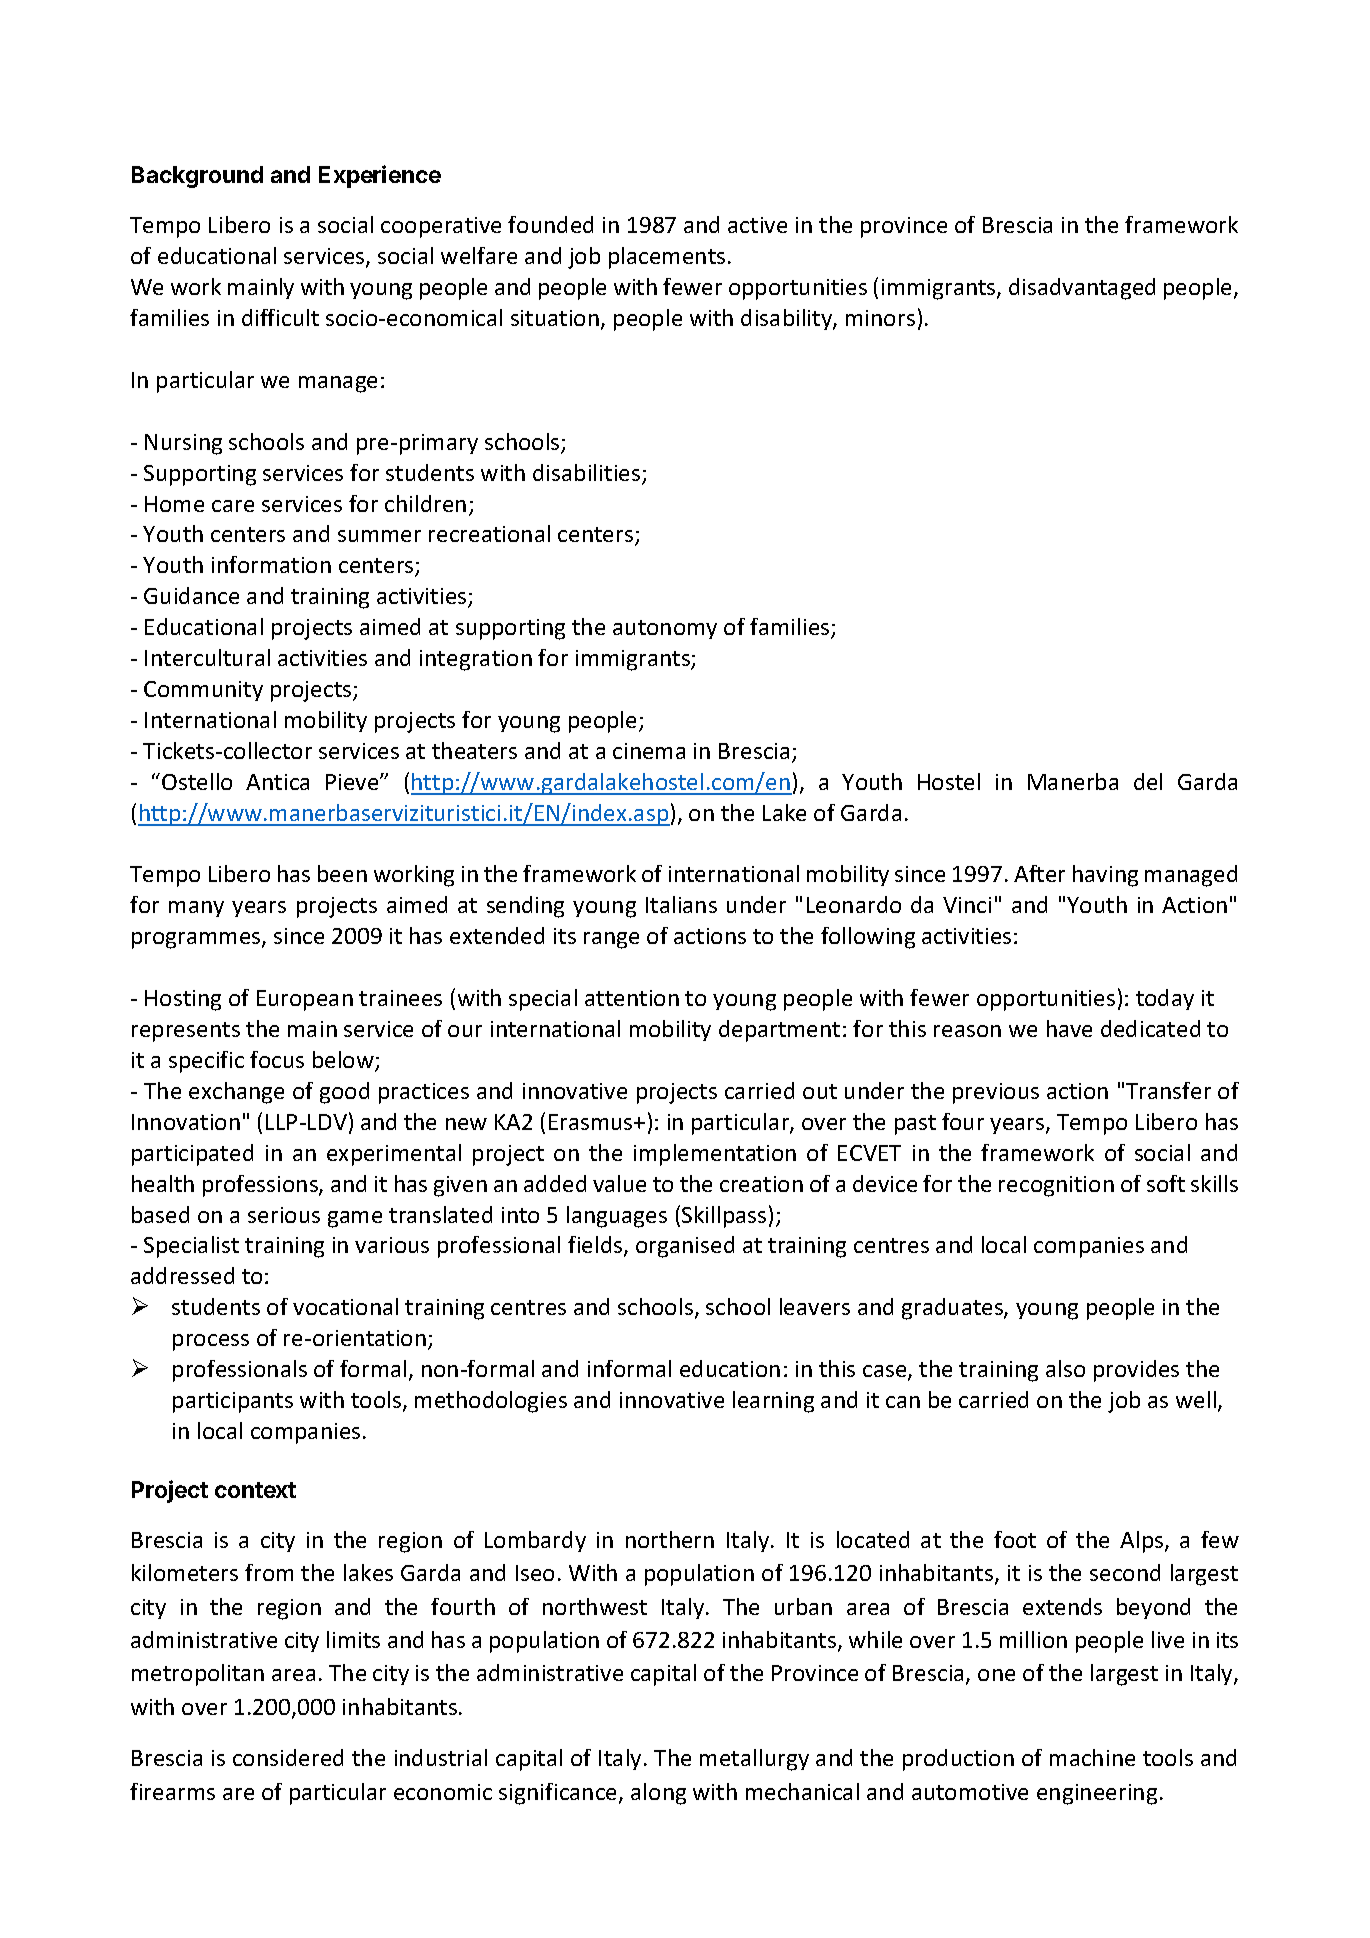 The image size is (1370, 1938). I want to click on placements, so click(667, 258).
